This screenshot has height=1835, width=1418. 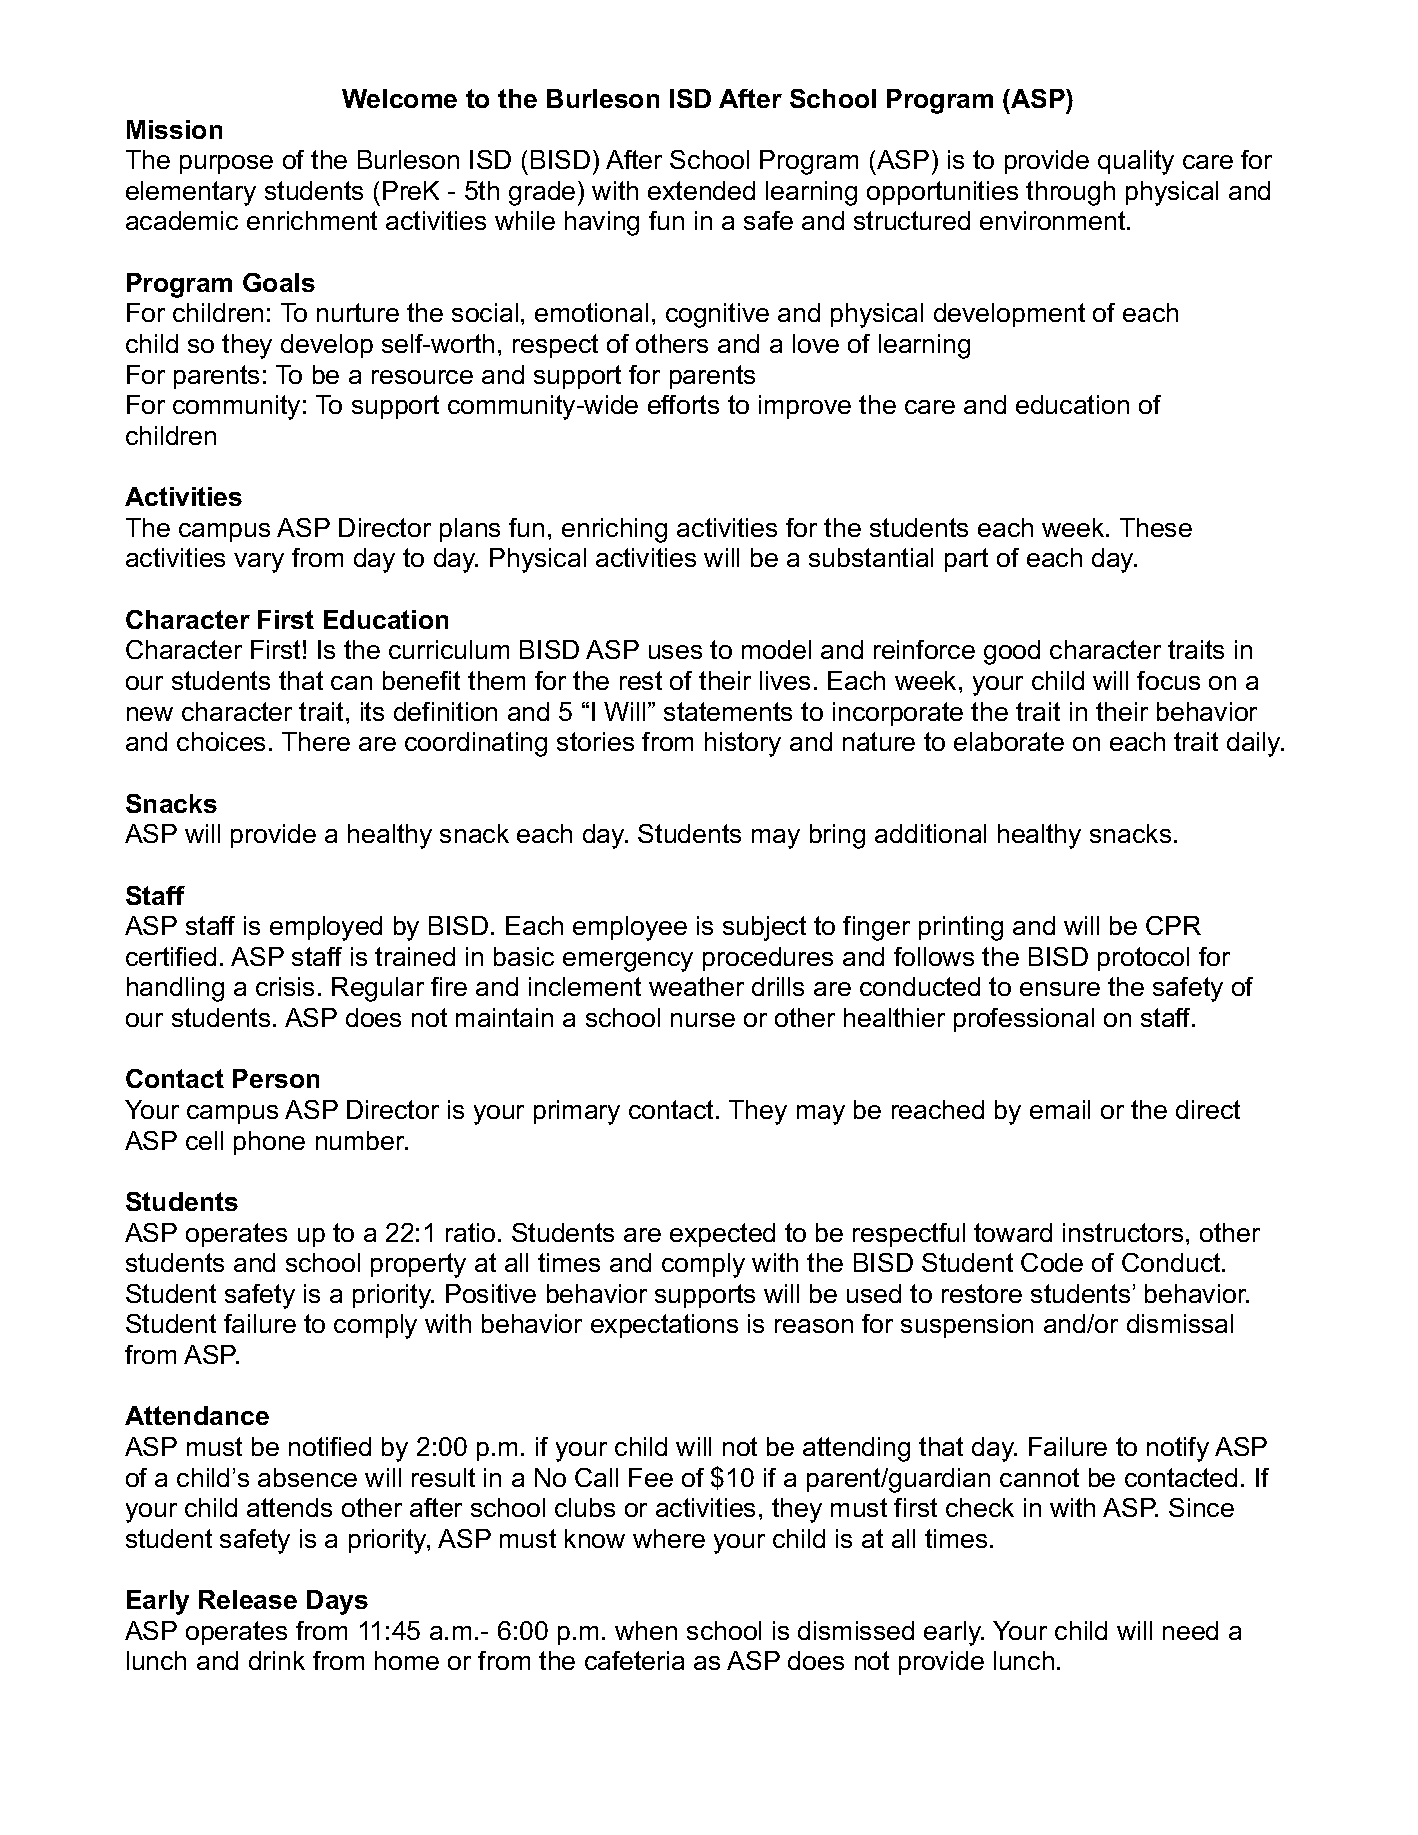 I want to click on vary, so click(x=259, y=563).
